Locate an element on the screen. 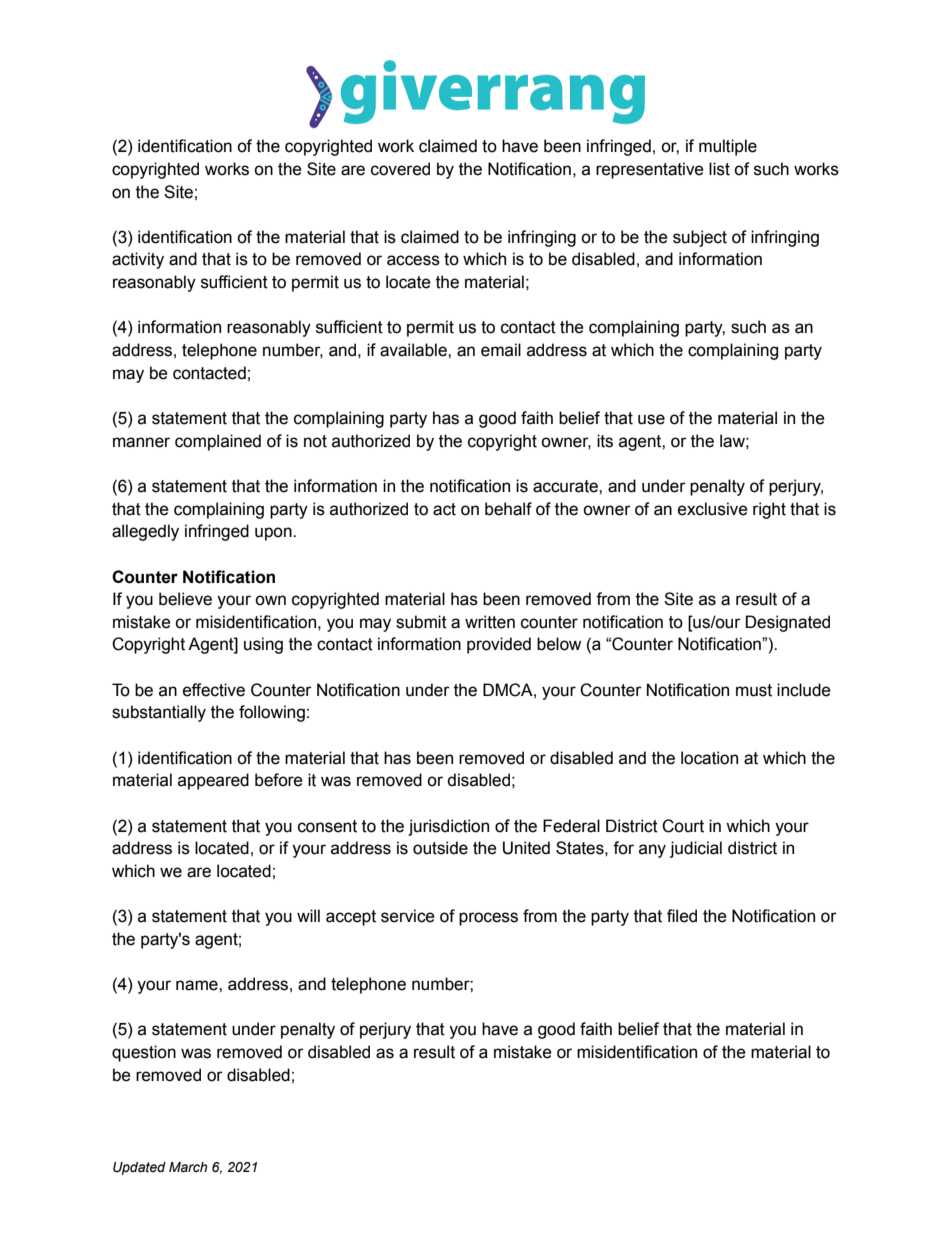 This screenshot has width=952, height=1233. complained is located at coordinates (218, 442).
